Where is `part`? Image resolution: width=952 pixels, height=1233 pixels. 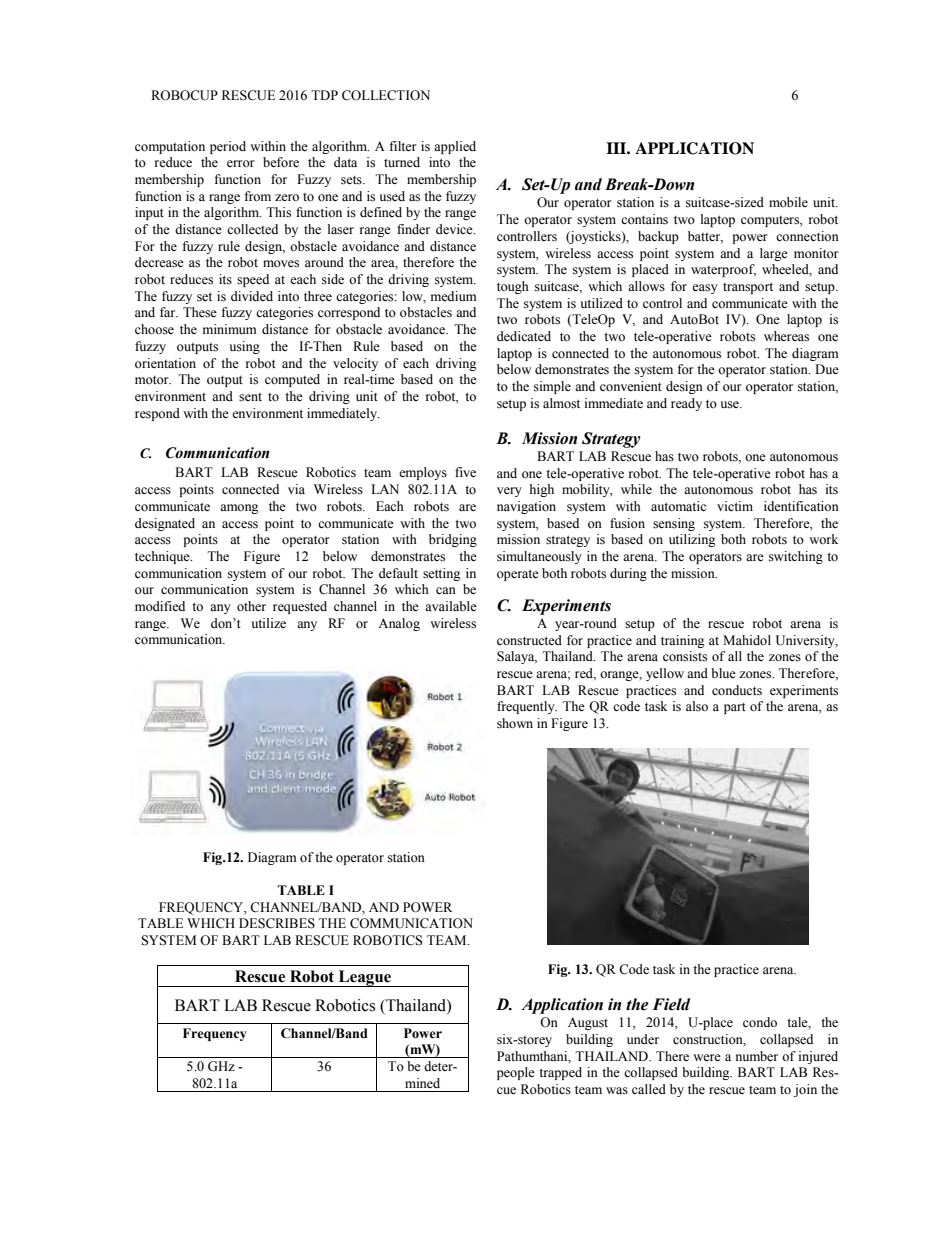 part is located at coordinates (735, 708).
